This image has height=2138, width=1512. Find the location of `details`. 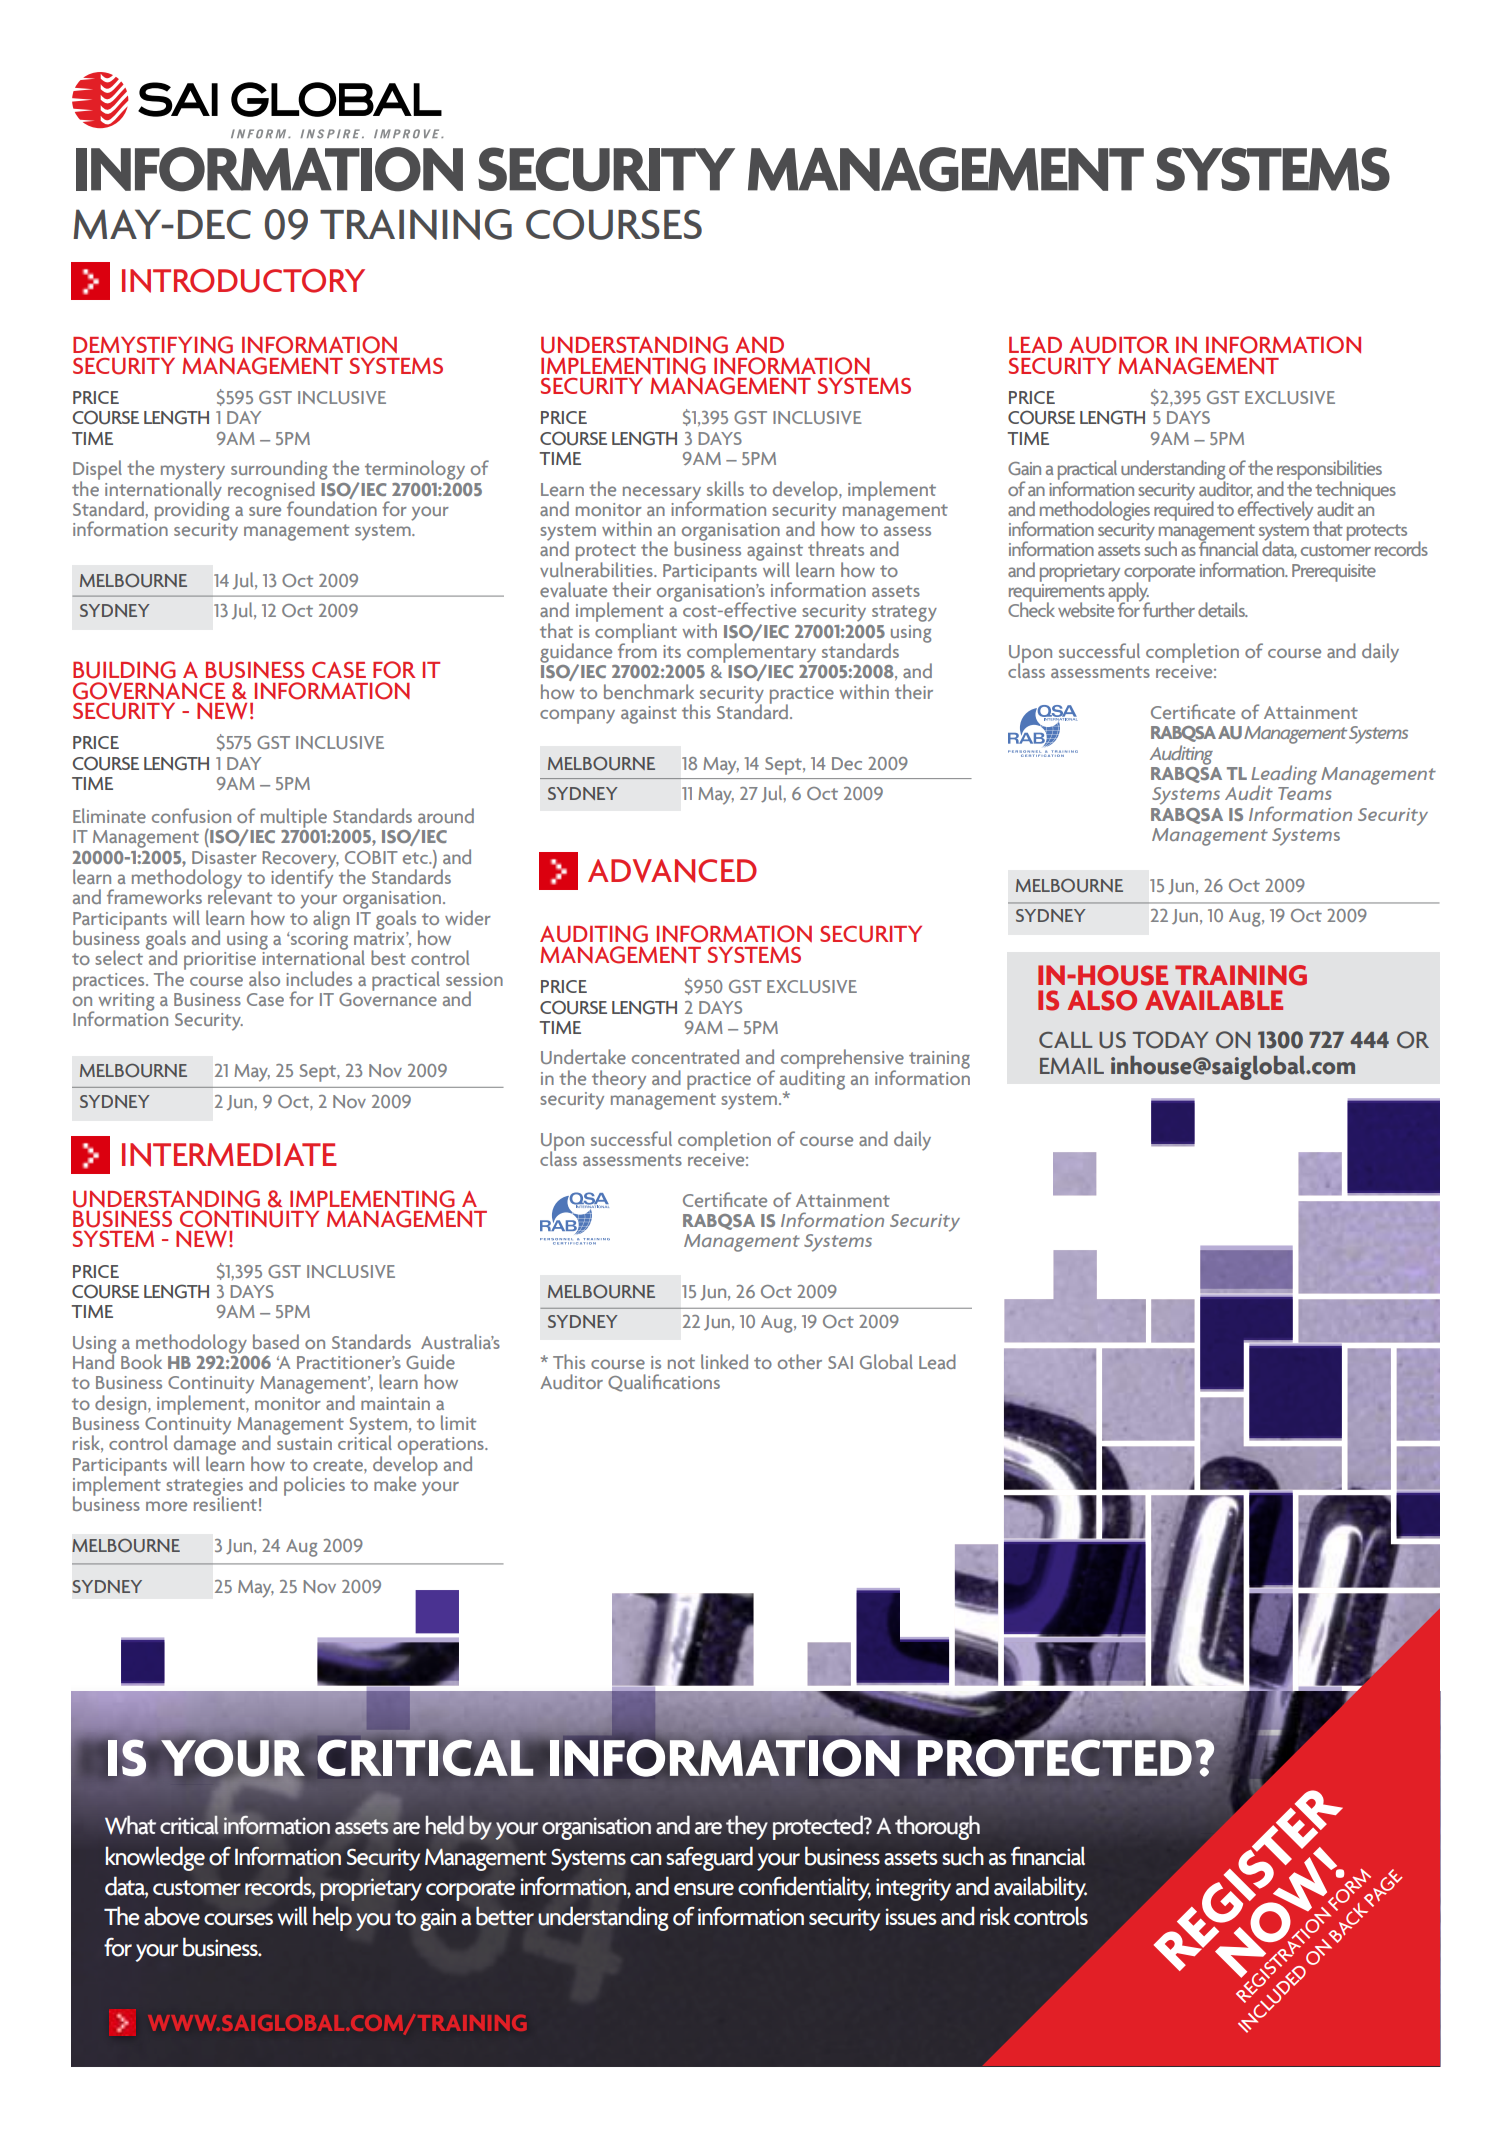

details is located at coordinates (1222, 609).
